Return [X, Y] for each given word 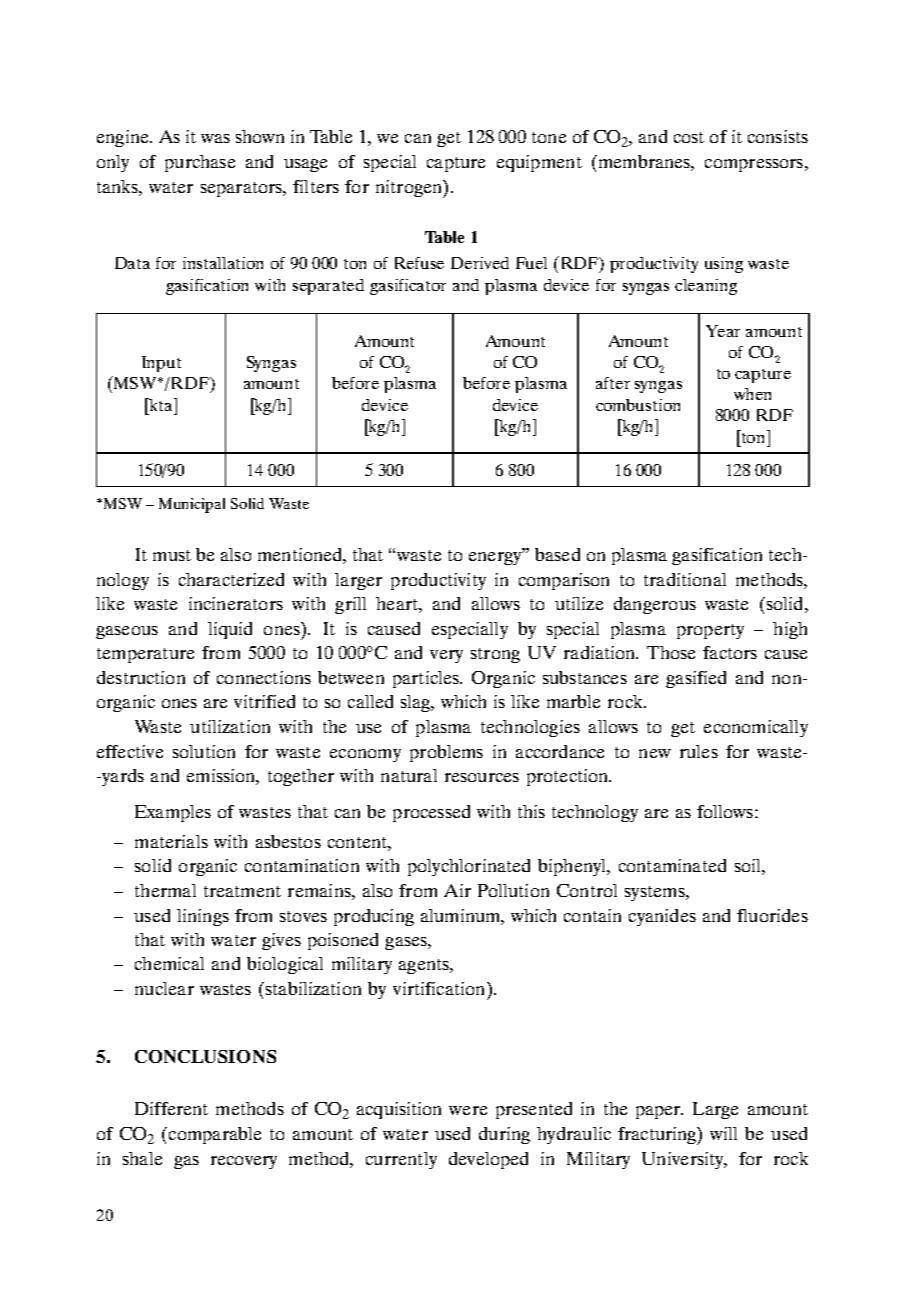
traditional [685, 579]
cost [689, 137]
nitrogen [410, 189]
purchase [200, 163]
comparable [213, 1135]
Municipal [192, 505]
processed [431, 813]
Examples [173, 813]
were [468, 1110]
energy [496, 557]
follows [726, 811]
